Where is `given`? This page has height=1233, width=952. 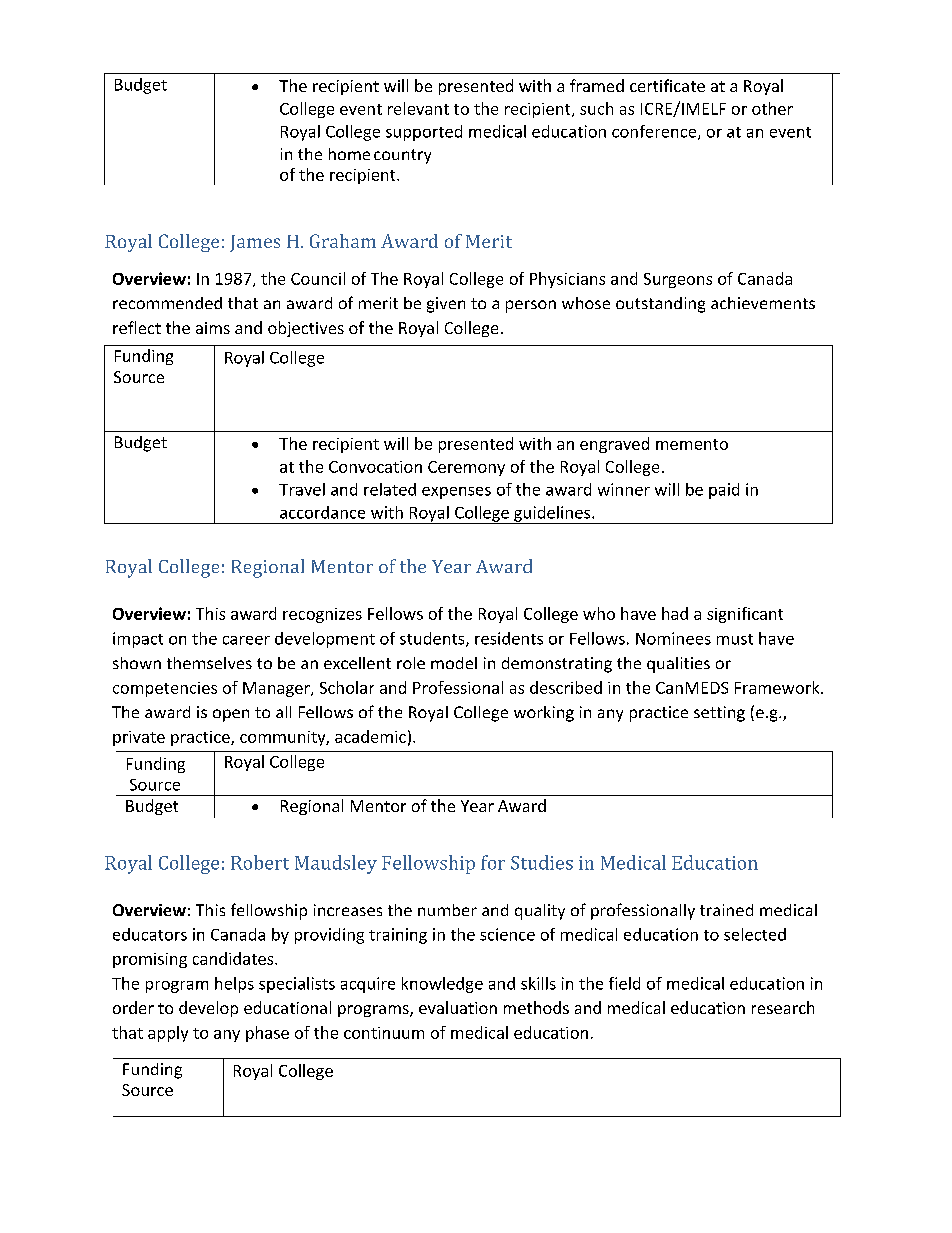
given is located at coordinates (446, 305).
